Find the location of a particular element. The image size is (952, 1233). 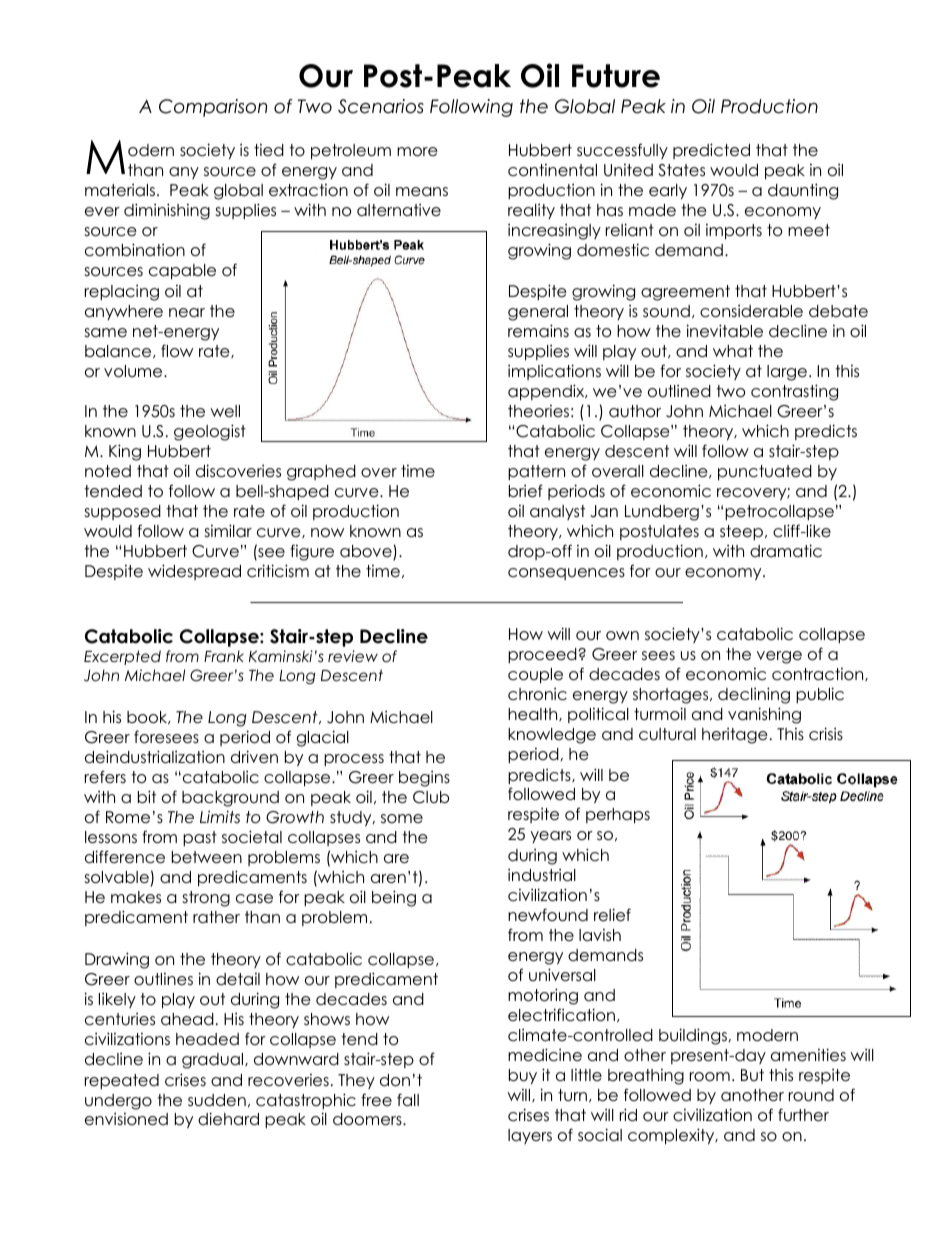

proceed is located at coordinates (543, 655).
